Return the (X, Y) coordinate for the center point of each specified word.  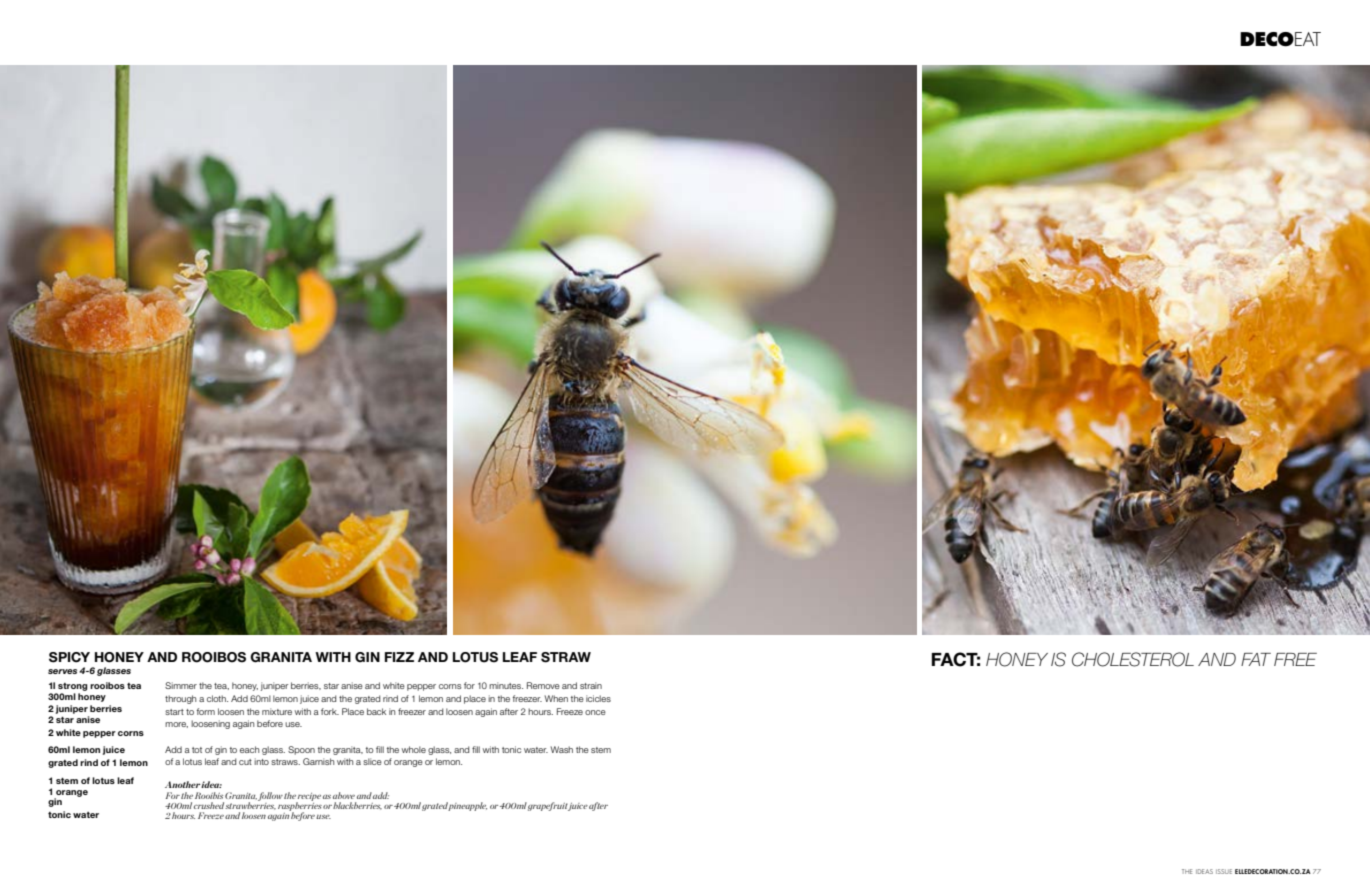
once (595, 712)
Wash (562, 749)
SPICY (69, 657)
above (344, 795)
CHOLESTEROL (1133, 659)
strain (591, 685)
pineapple (467, 806)
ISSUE (1224, 871)
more (176, 725)
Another (183, 784)
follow (270, 796)
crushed (210, 805)
